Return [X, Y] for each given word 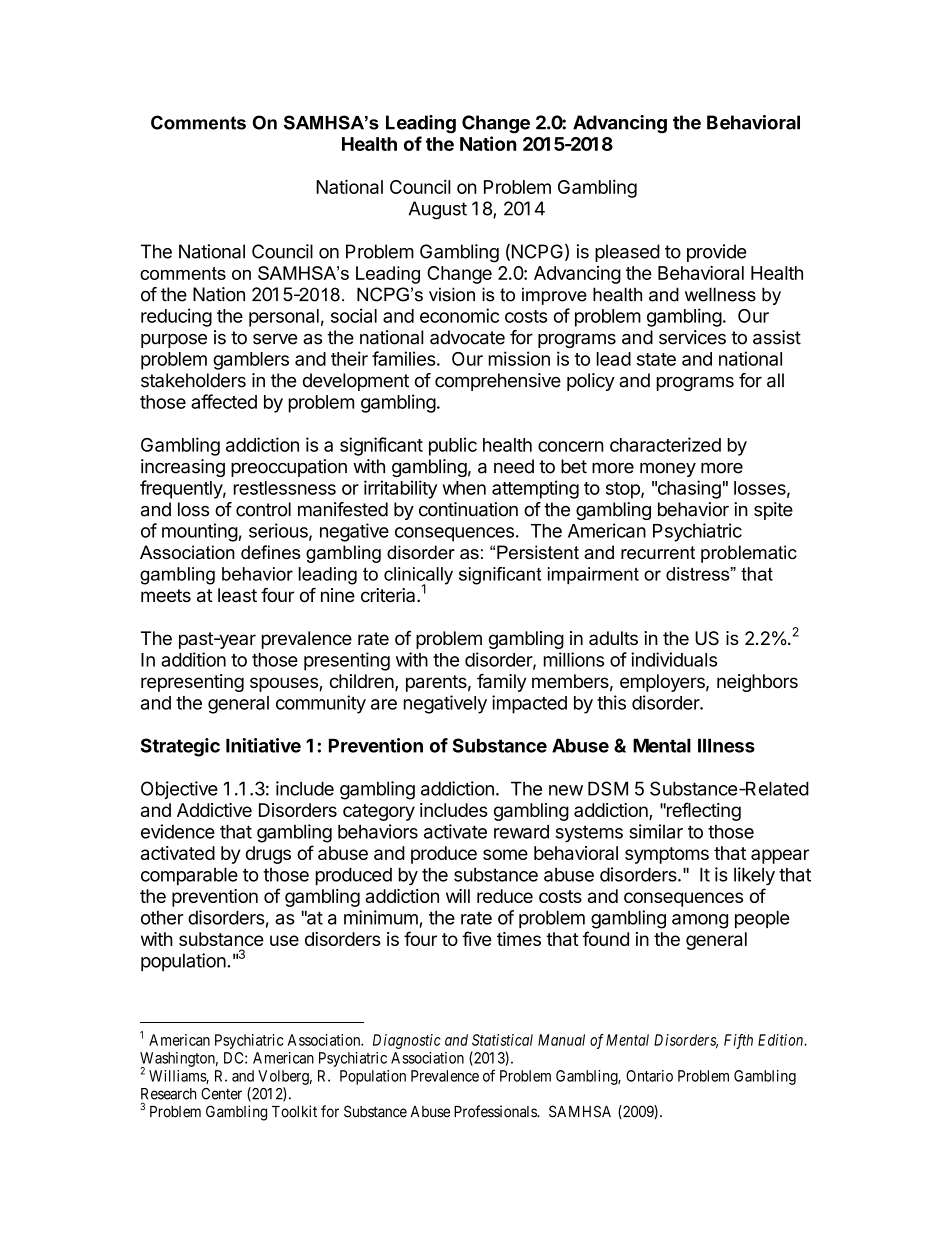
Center [221, 1094]
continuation [468, 509]
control [263, 509]
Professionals [496, 1111]
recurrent [658, 553]
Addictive [214, 810]
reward [521, 831]
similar [656, 831]
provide [716, 253]
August [438, 210]
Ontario [649, 1076]
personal [284, 318]
